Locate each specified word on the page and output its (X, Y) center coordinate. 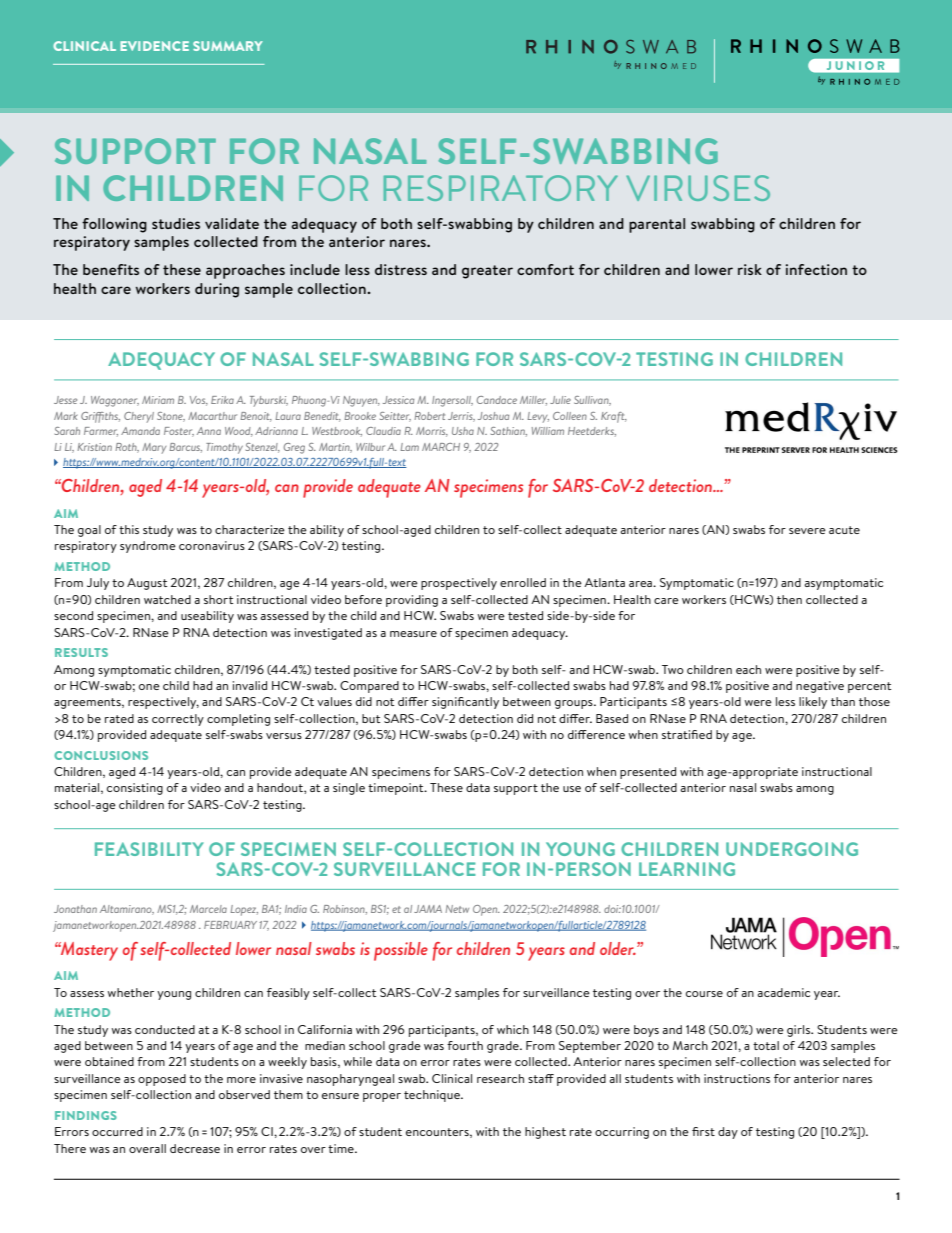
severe (807, 531)
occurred (117, 1131)
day (728, 1133)
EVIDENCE (154, 46)
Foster (179, 432)
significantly (465, 703)
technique (433, 1096)
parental (657, 225)
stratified (687, 734)
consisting (135, 789)
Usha (463, 431)
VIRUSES (698, 188)
